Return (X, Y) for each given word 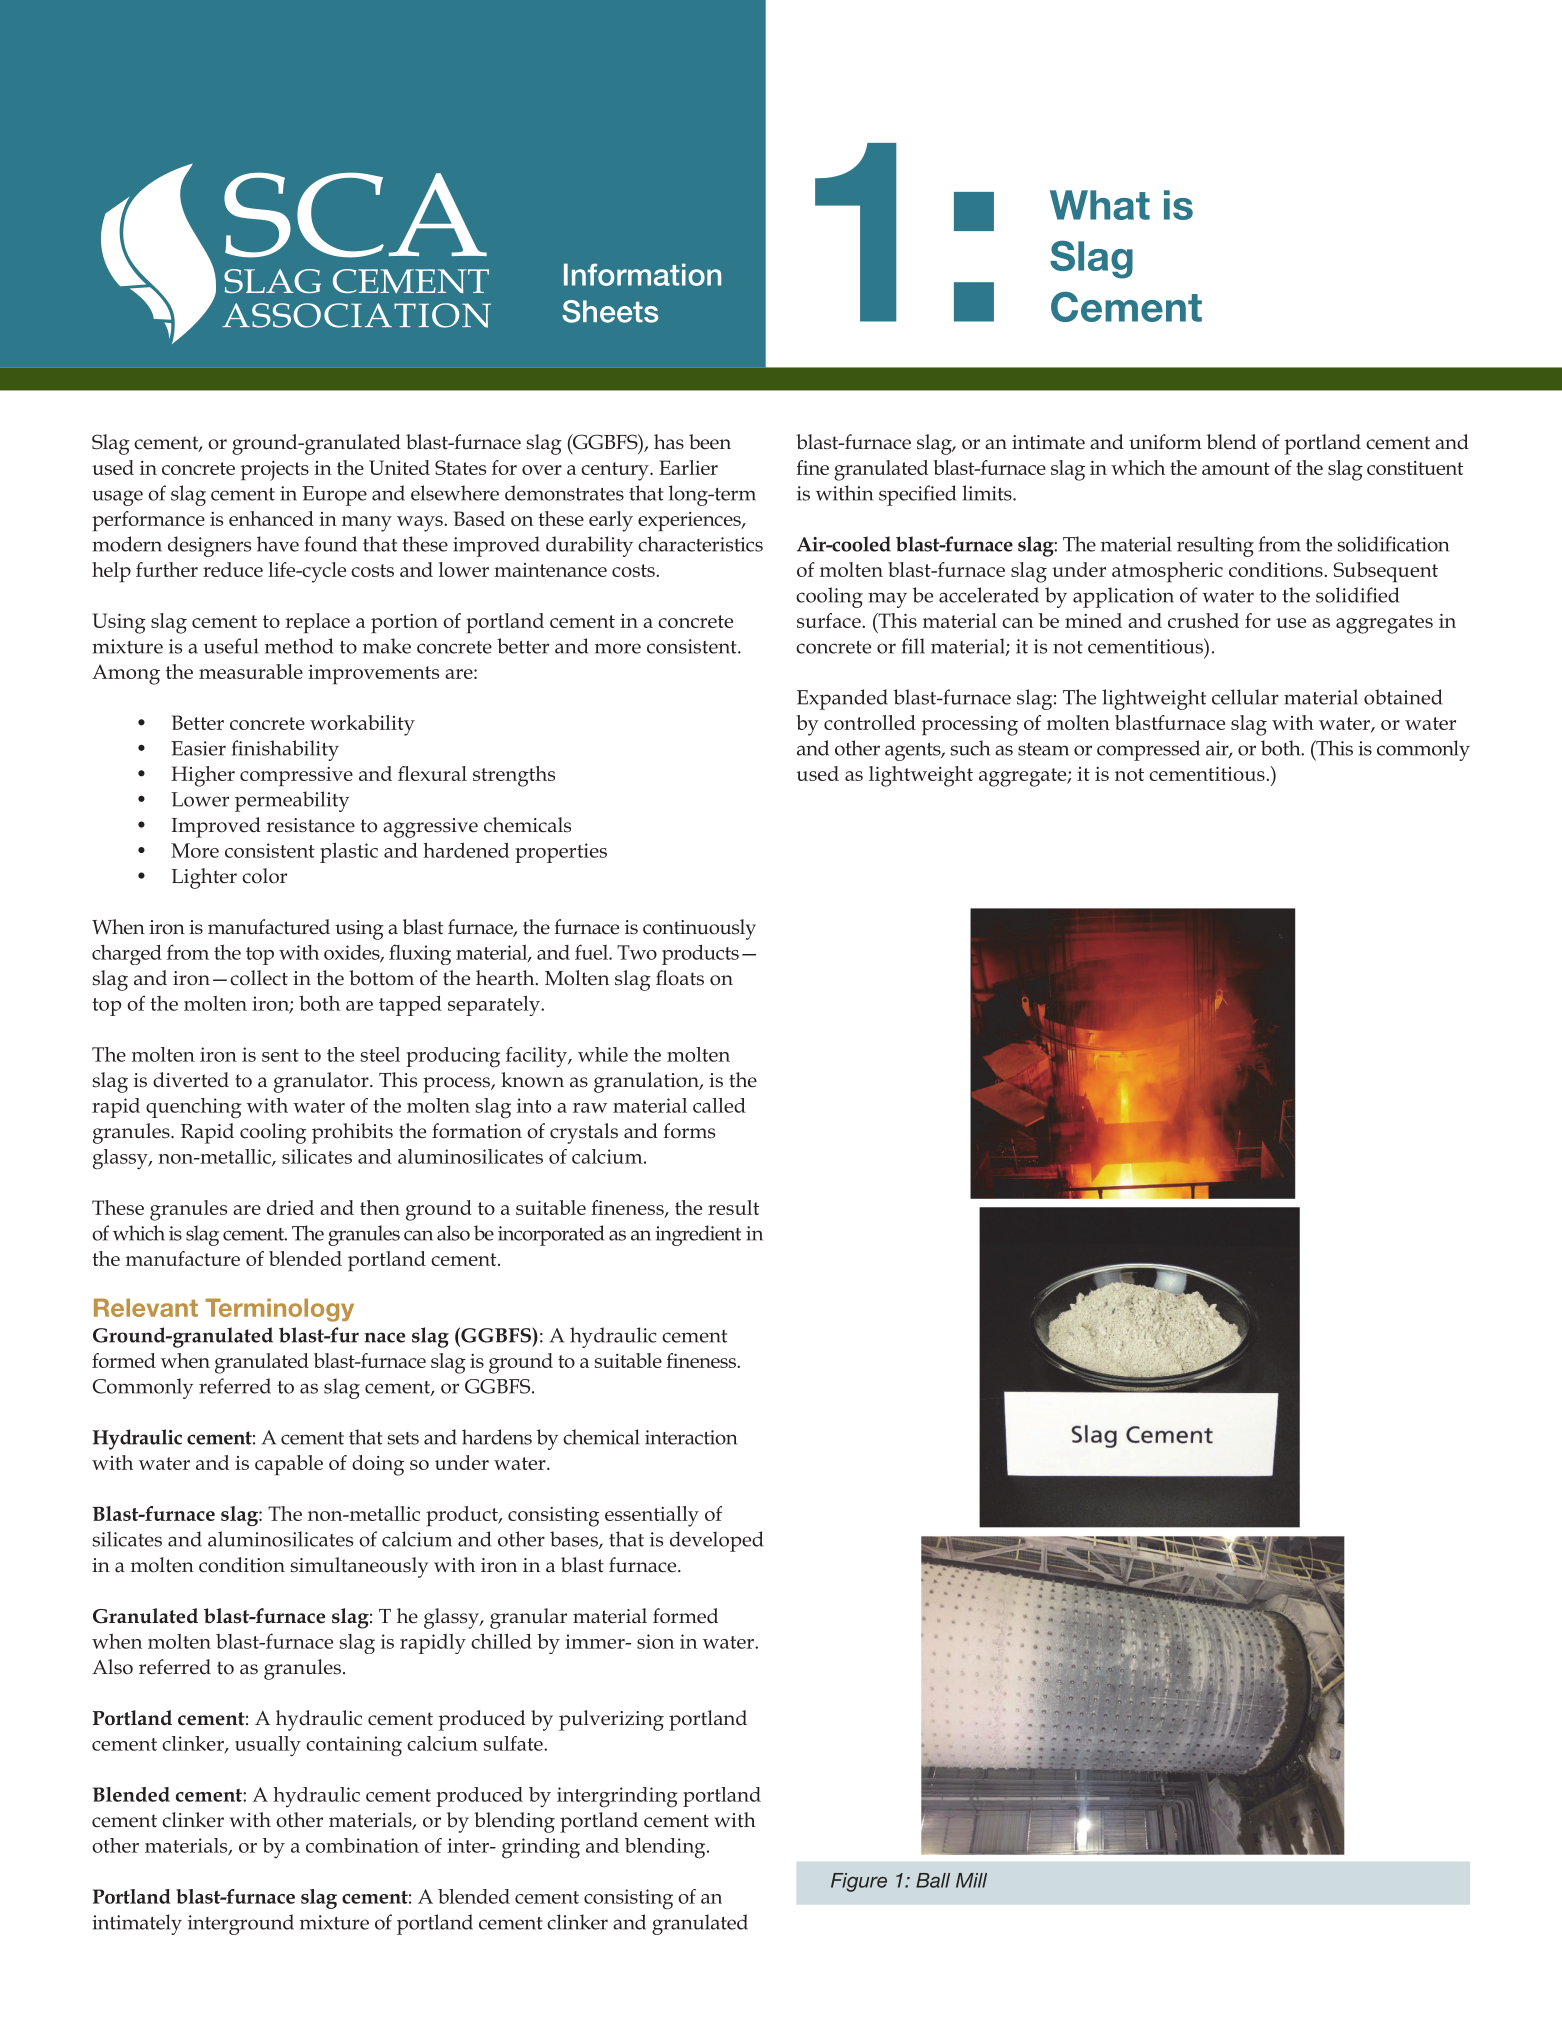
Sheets (610, 311)
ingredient (698, 1235)
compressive (296, 777)
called (719, 1105)
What (1100, 205)
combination (362, 1845)
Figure (859, 1882)
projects (275, 471)
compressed (1148, 750)
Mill (971, 1880)
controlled (870, 722)
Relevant (146, 1307)
